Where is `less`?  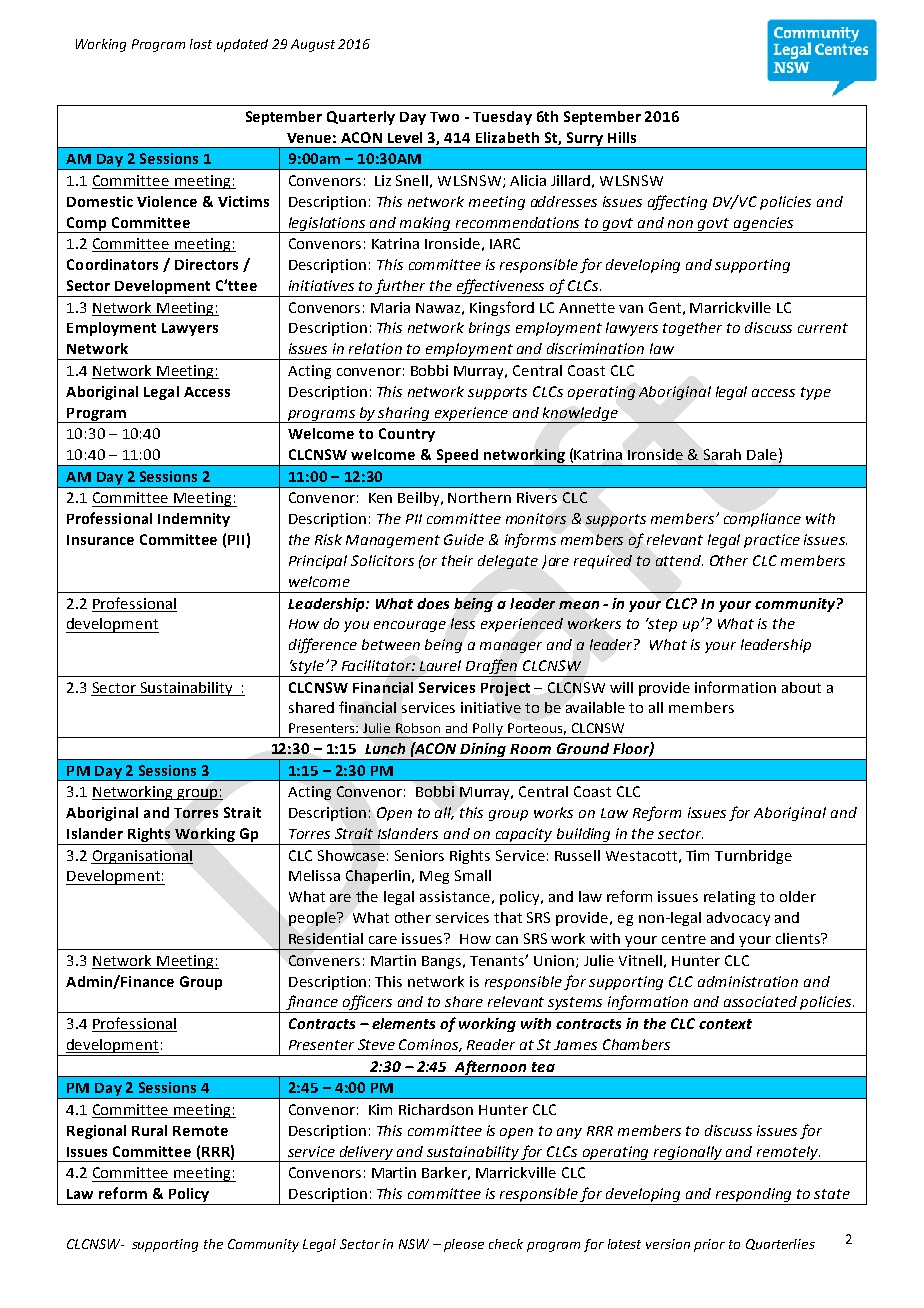 less is located at coordinates (463, 623).
